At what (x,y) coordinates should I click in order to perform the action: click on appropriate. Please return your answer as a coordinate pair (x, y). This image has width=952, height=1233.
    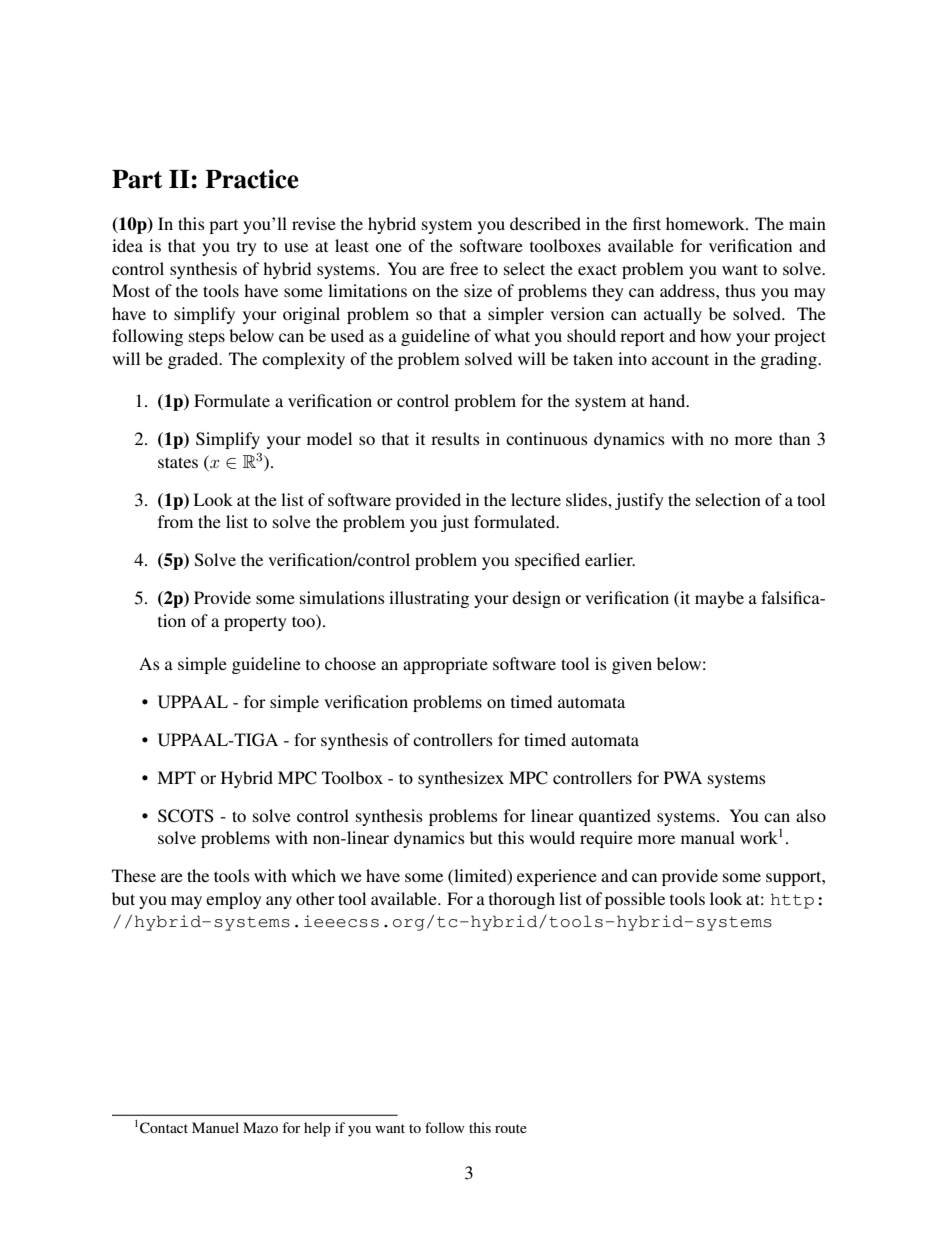
    Looking at the image, I should click on (445, 665).
